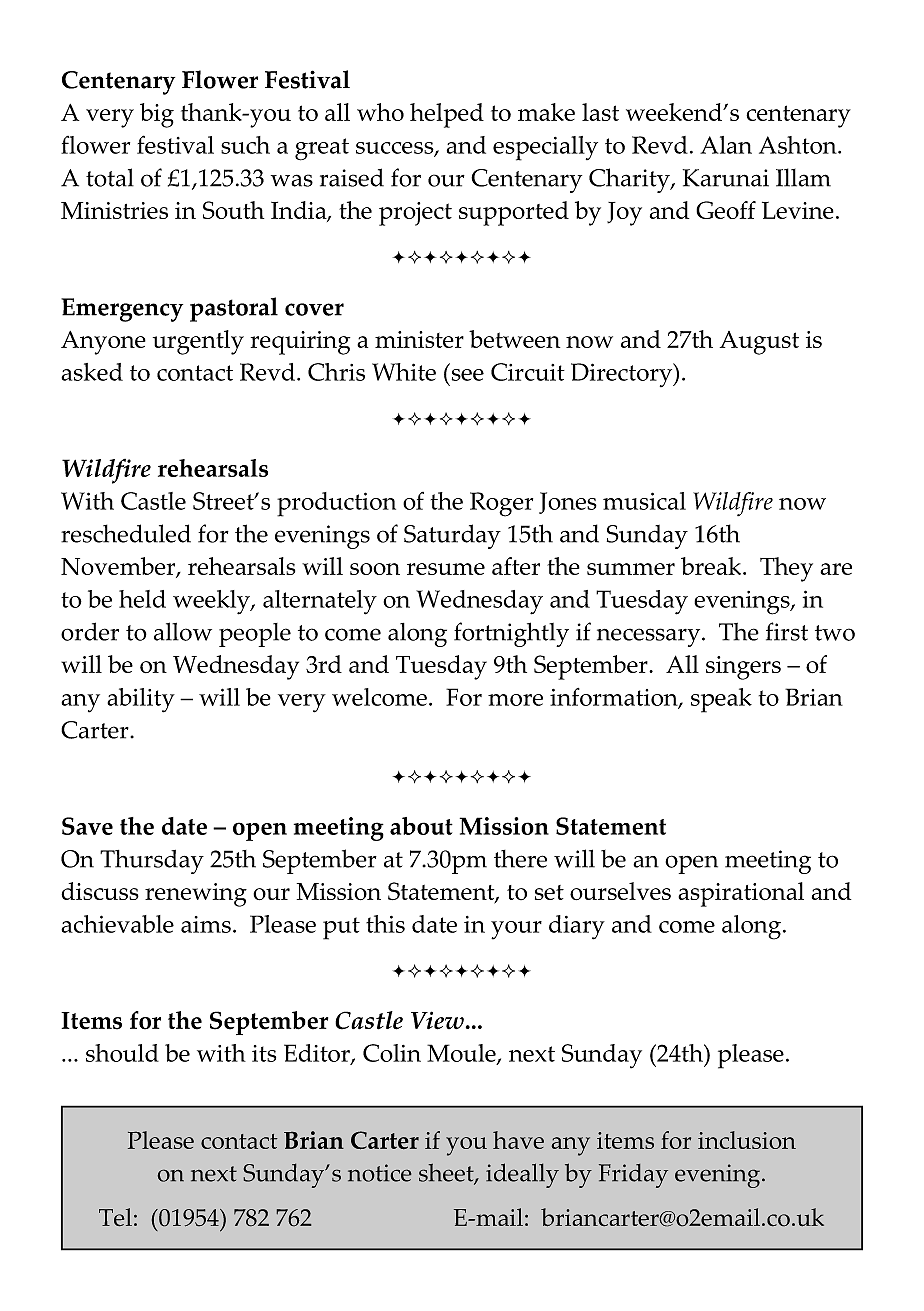  What do you see at coordinates (518, 1140) in the screenshot?
I see `have` at bounding box center [518, 1140].
